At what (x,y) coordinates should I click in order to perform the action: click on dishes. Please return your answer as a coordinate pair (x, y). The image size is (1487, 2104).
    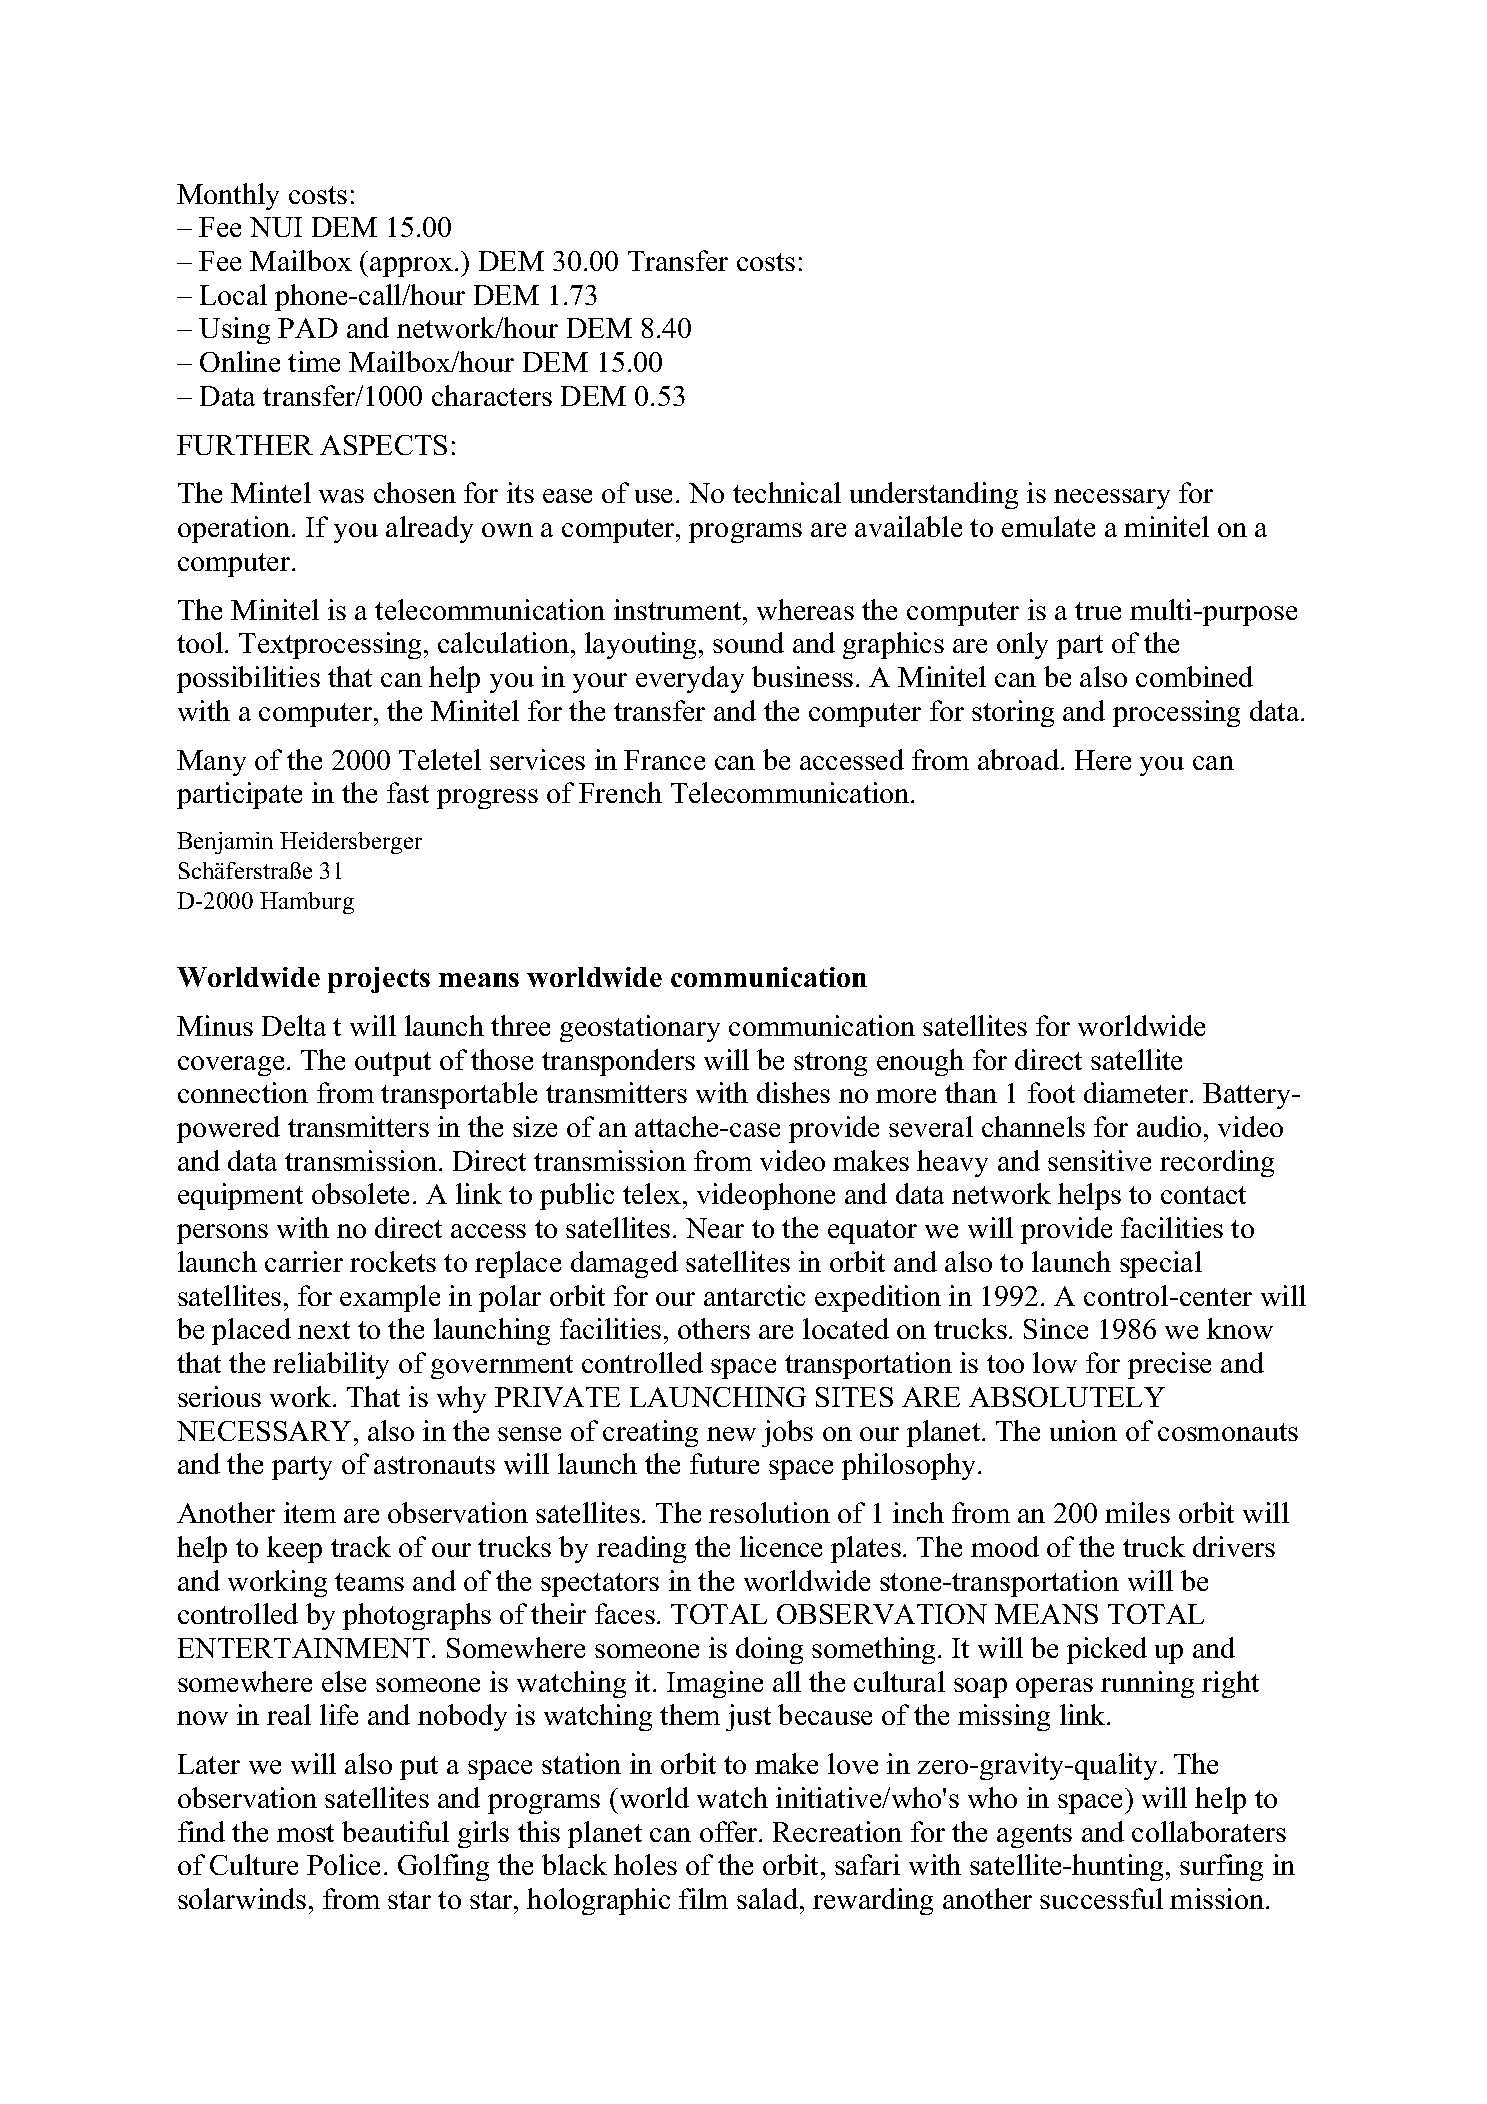
    Looking at the image, I should click on (793, 1092).
